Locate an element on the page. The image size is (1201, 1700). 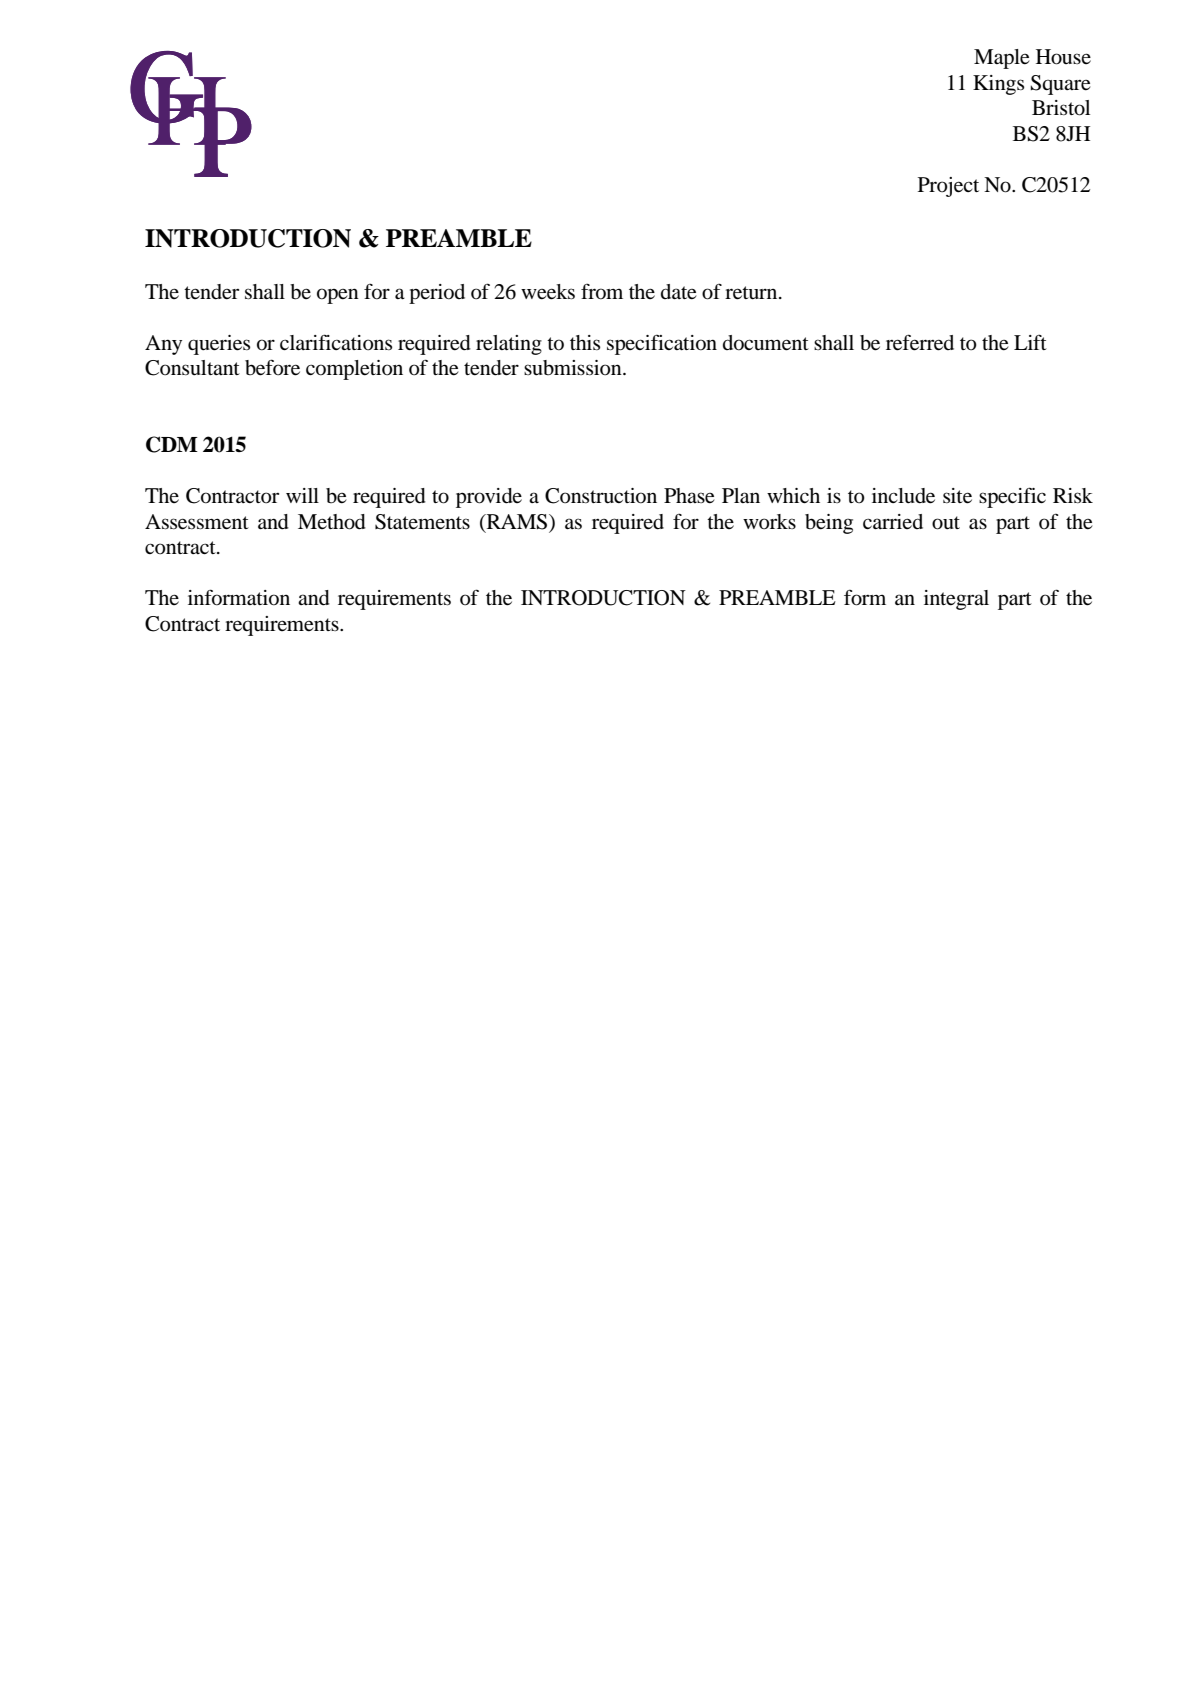
Method is located at coordinates (332, 522).
